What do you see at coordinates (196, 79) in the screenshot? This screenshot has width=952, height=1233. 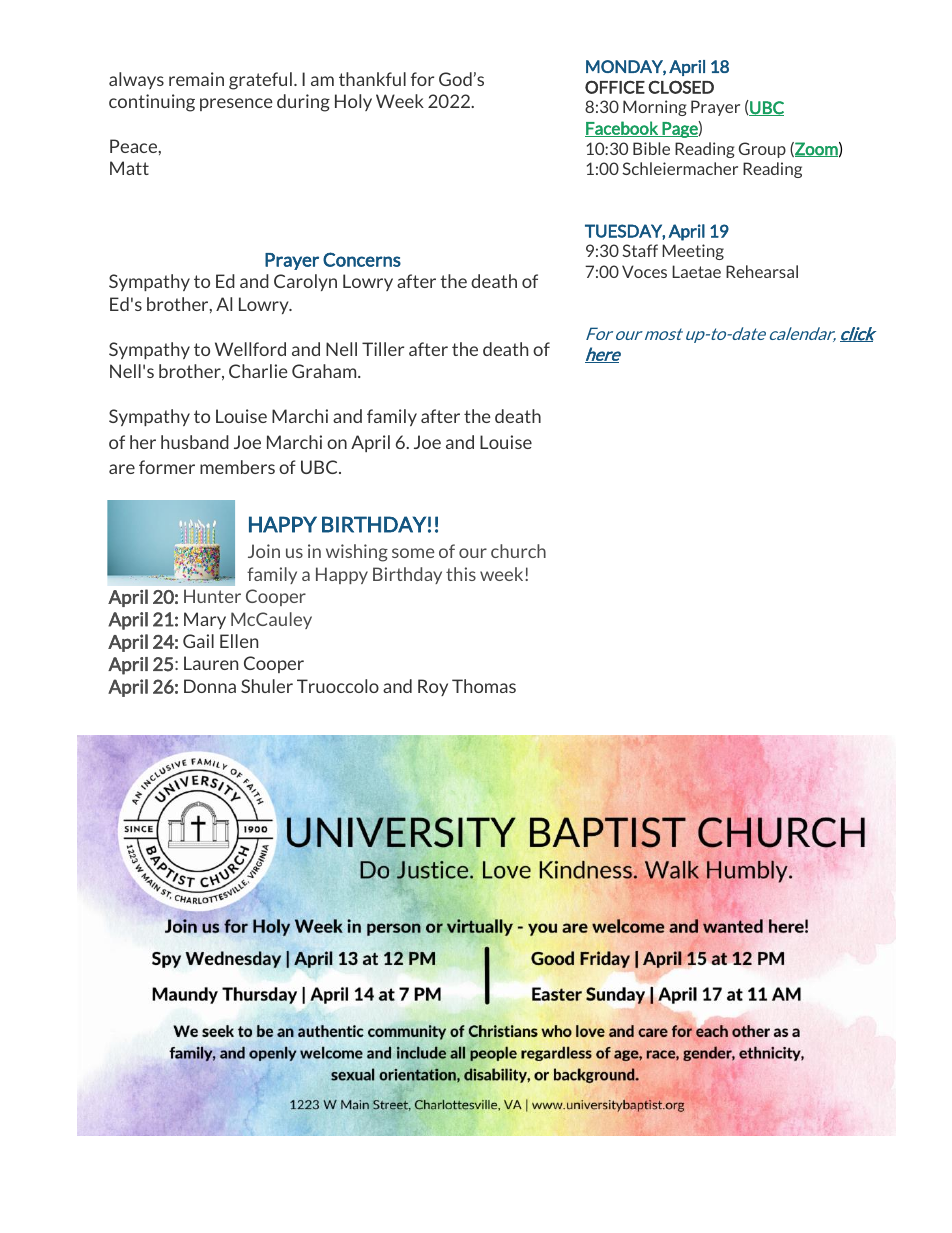 I see `remain` at bounding box center [196, 79].
